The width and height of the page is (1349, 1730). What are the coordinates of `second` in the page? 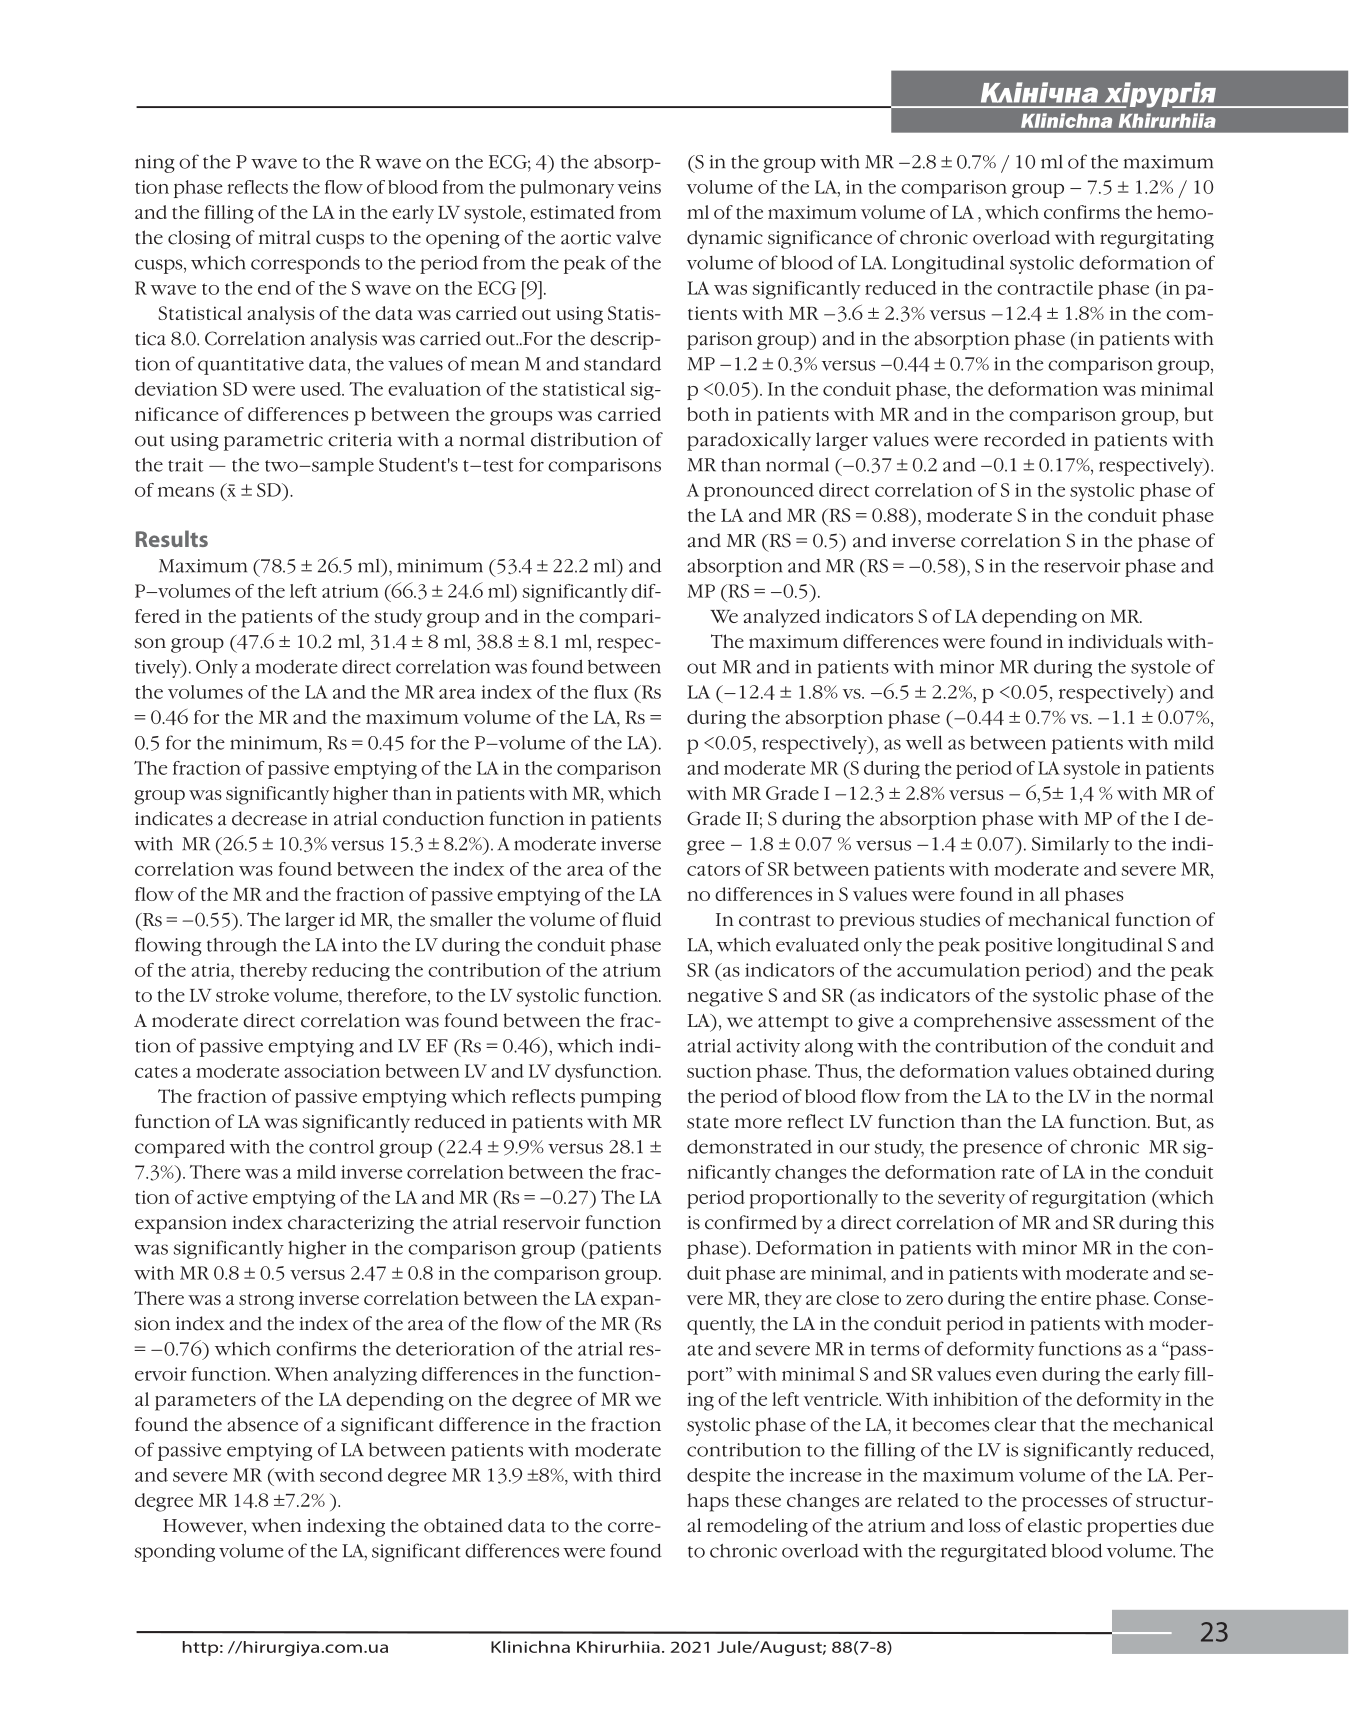 It's located at (351, 1475).
